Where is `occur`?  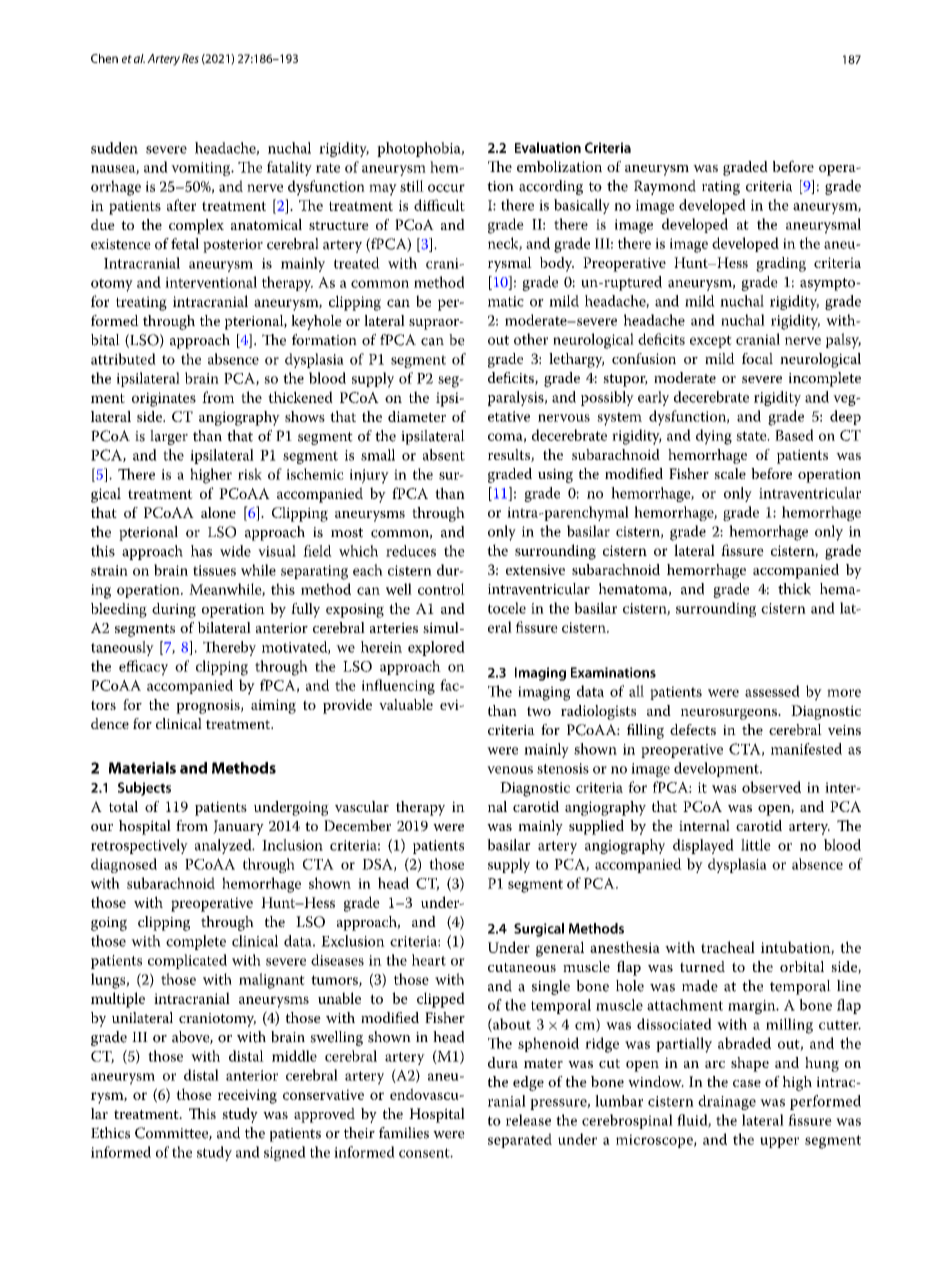 occur is located at coordinates (446, 188).
